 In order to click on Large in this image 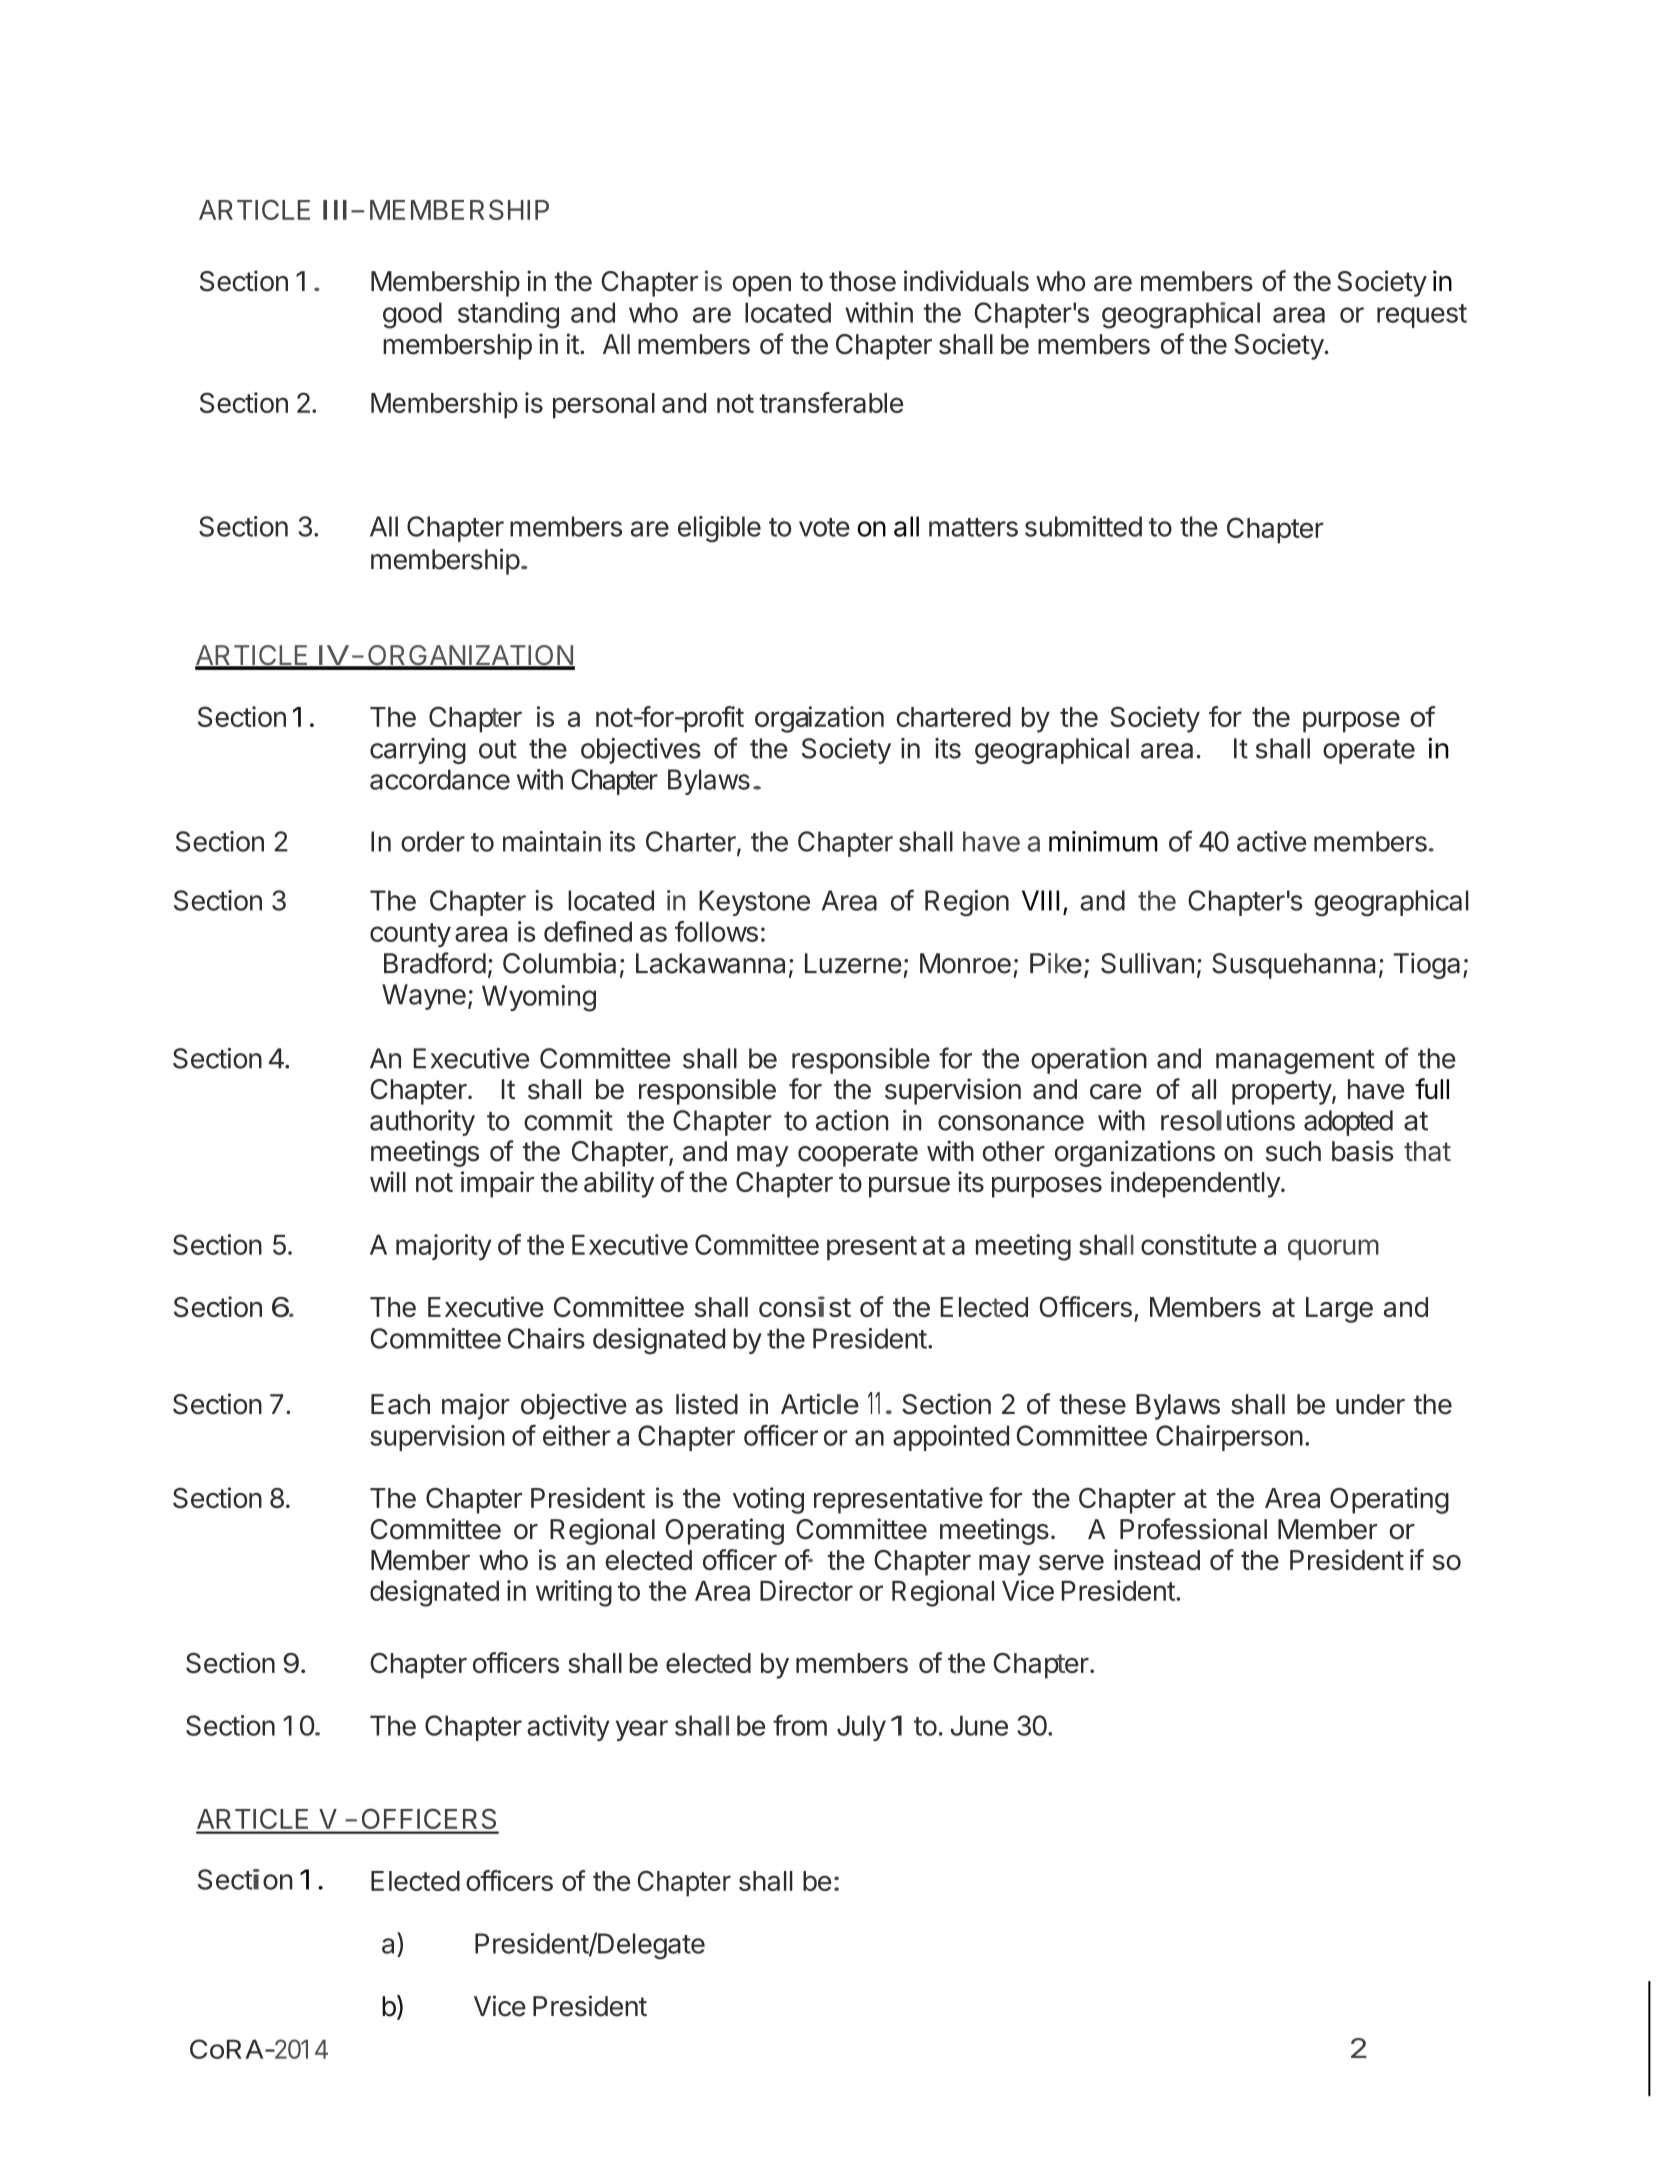, I will do `click(1339, 1310)`.
